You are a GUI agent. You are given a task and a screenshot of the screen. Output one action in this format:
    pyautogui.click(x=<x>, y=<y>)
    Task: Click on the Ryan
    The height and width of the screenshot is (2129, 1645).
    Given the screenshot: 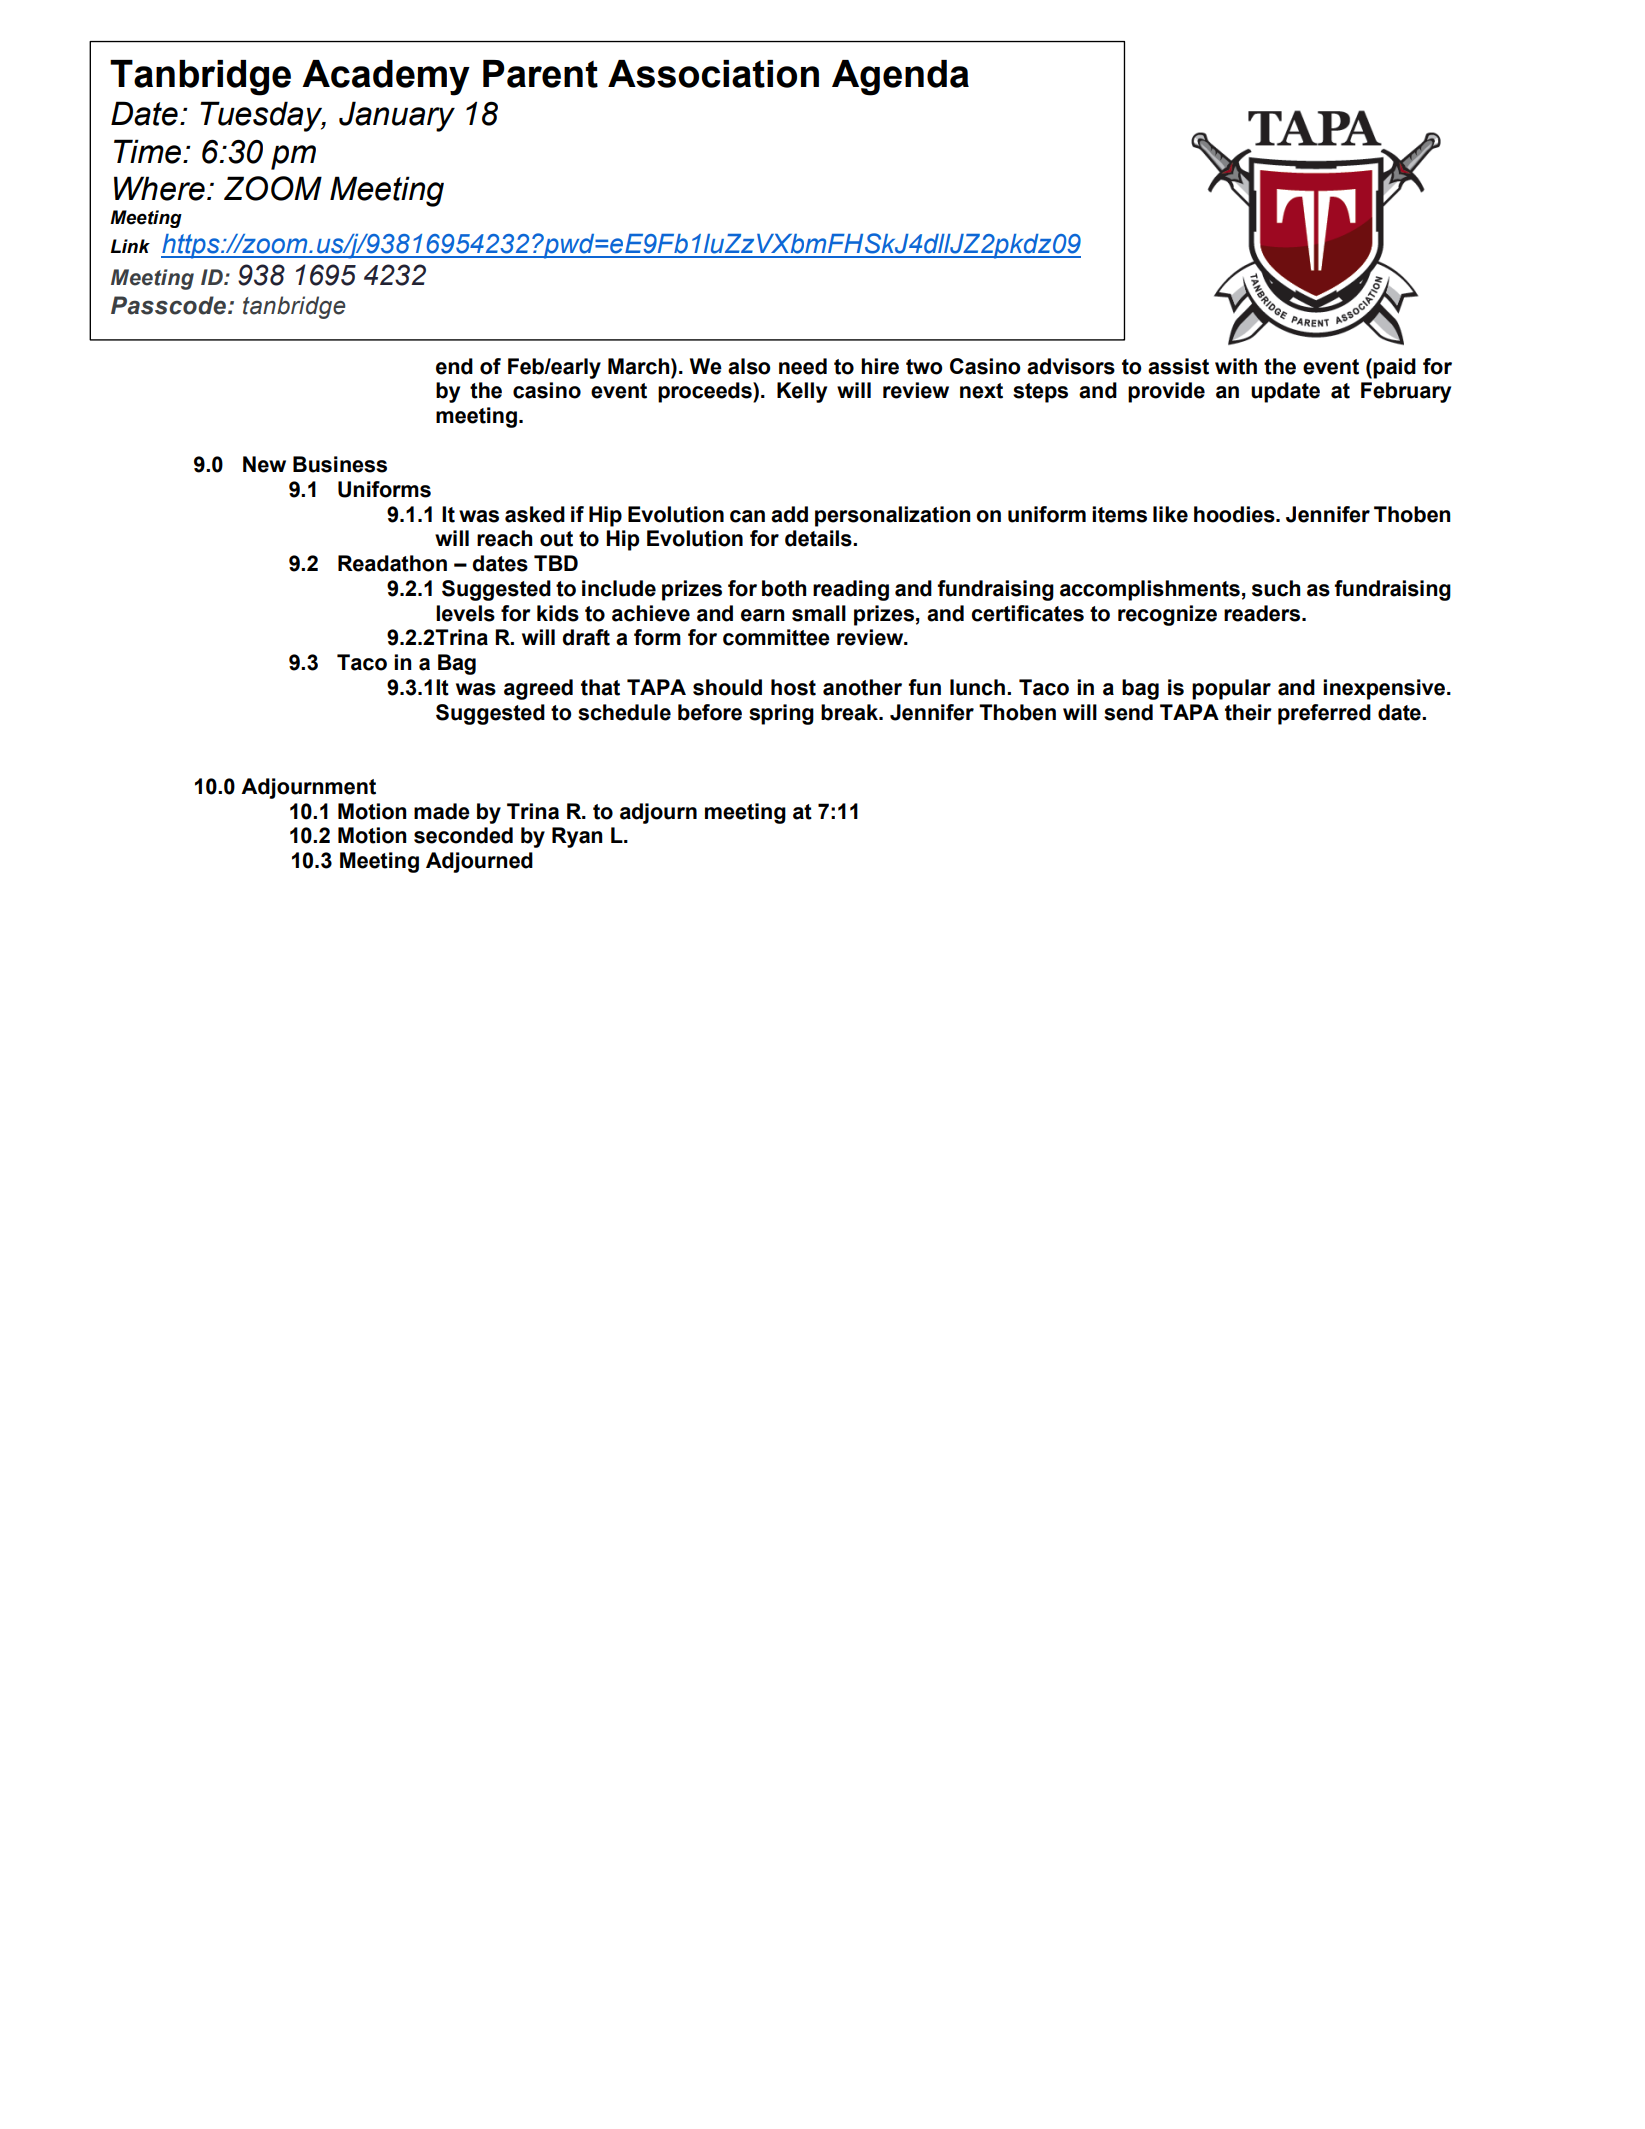 What is the action you would take?
    pyautogui.click(x=577, y=837)
